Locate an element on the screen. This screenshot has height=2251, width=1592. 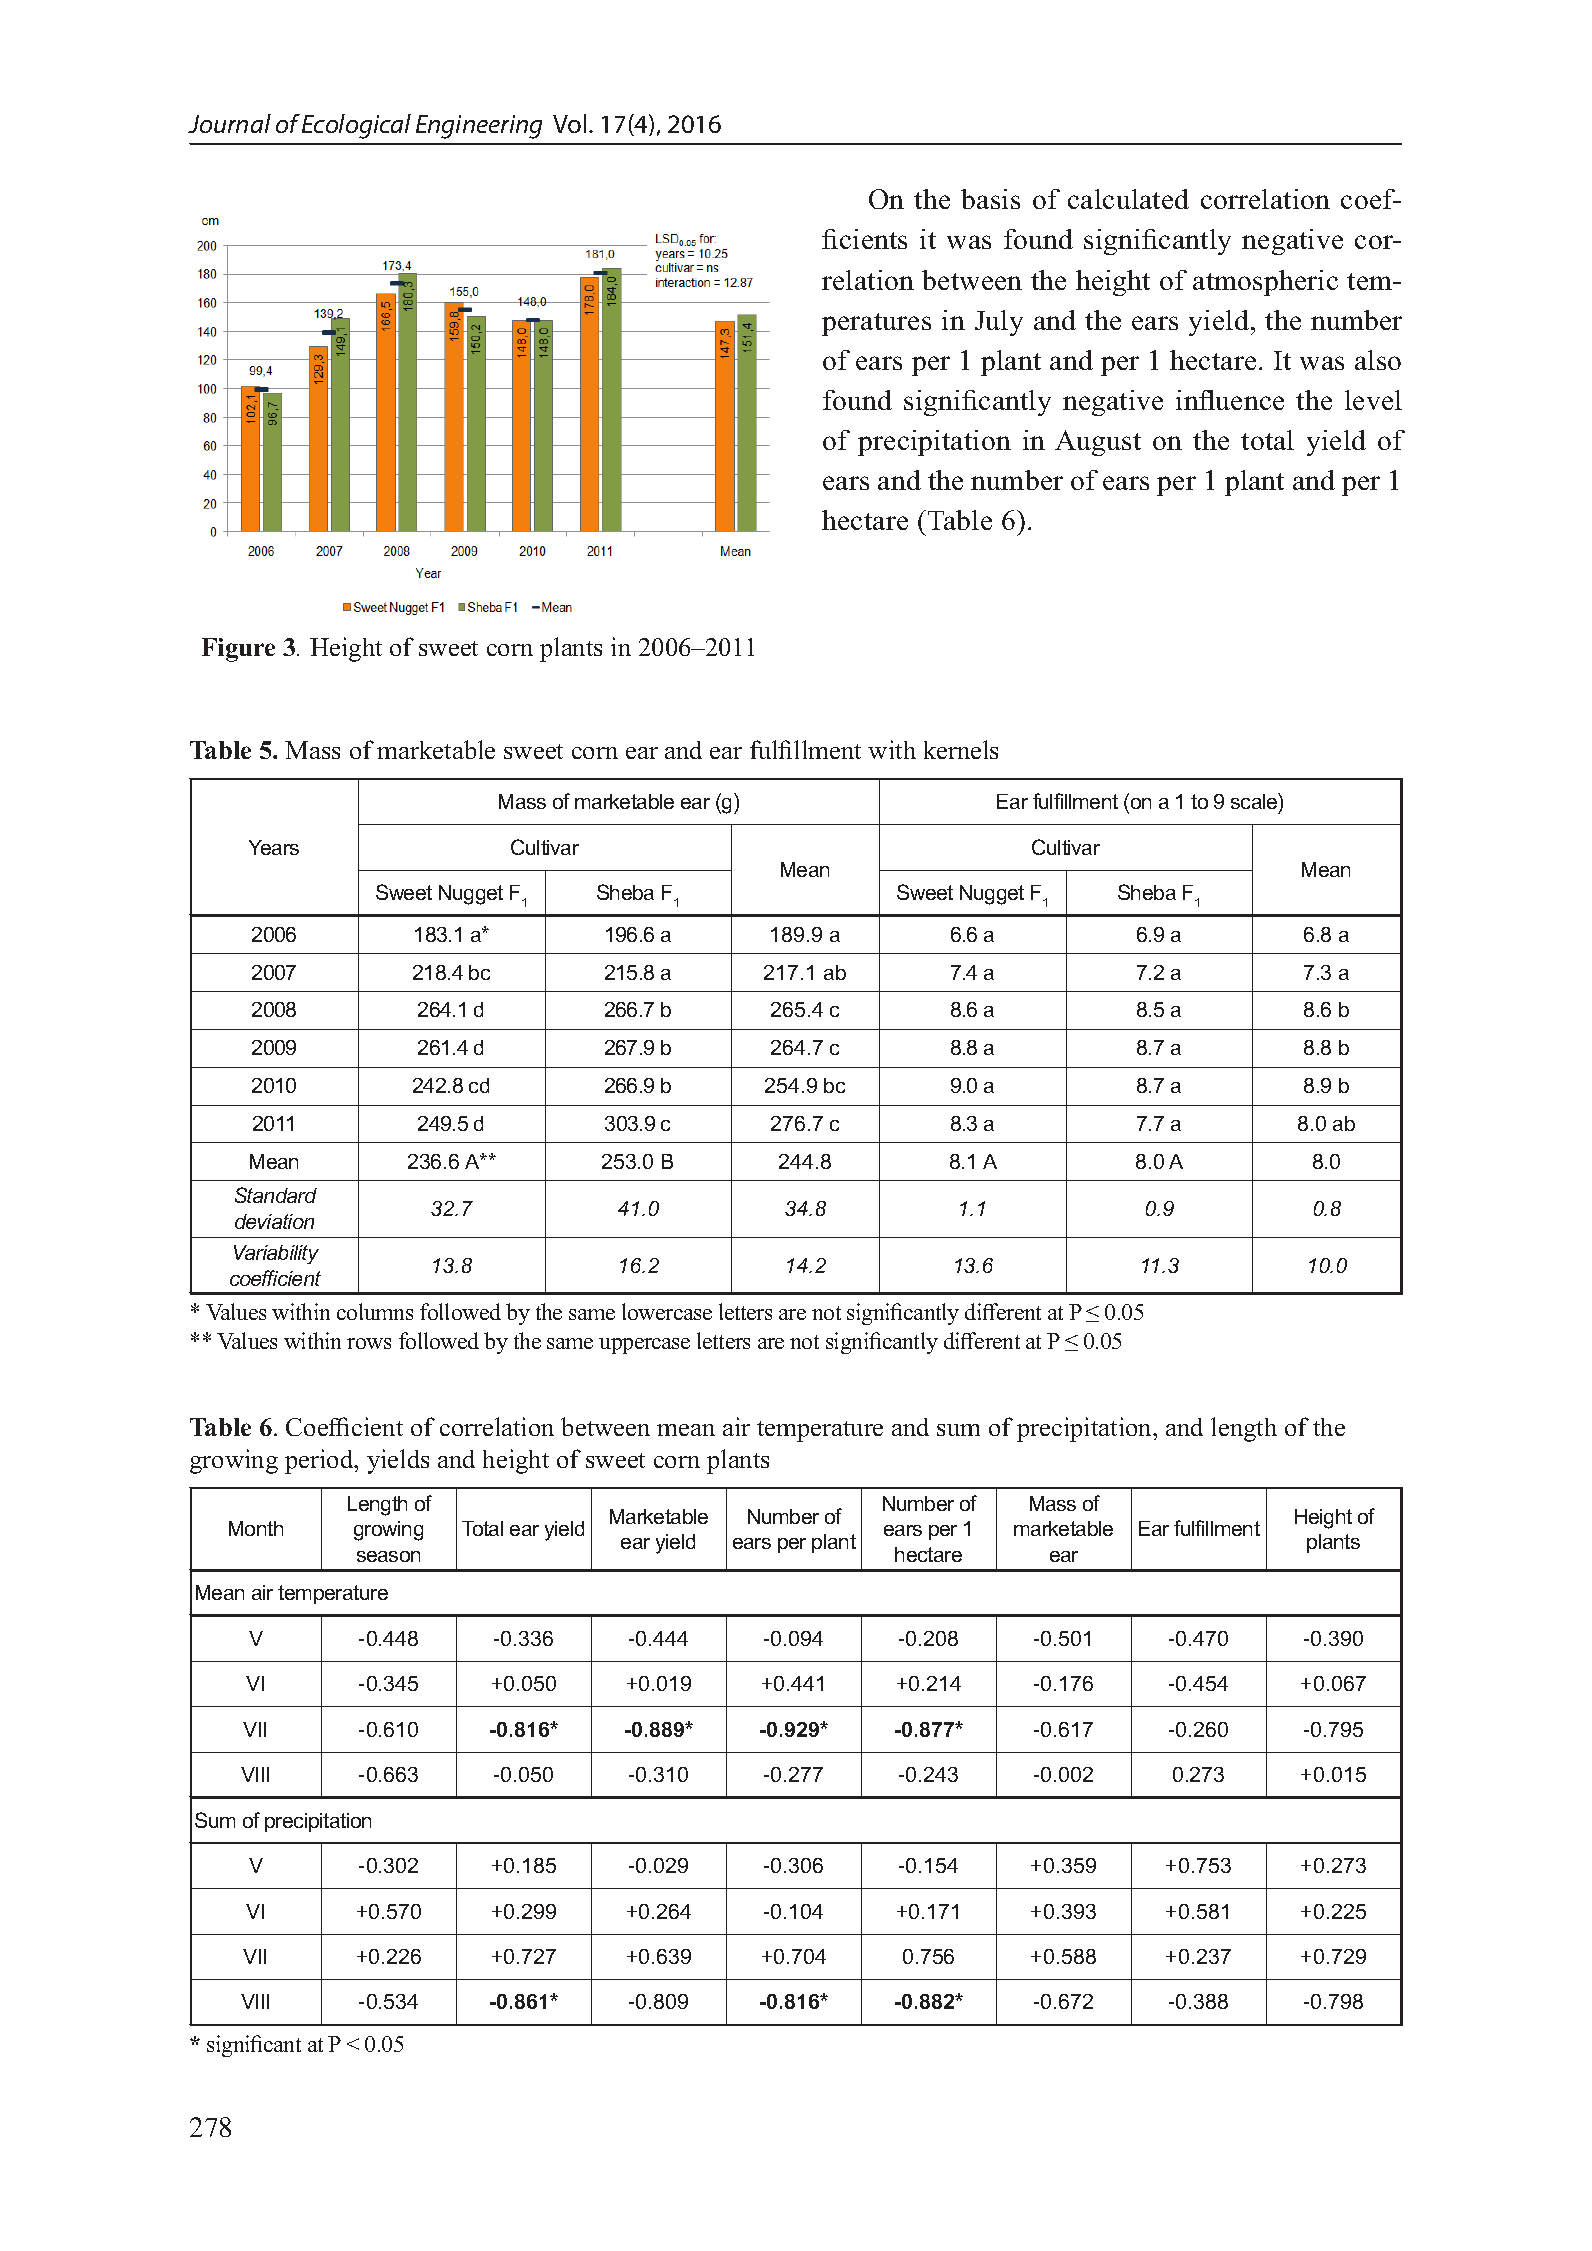
Ecological is located at coordinates (356, 126).
